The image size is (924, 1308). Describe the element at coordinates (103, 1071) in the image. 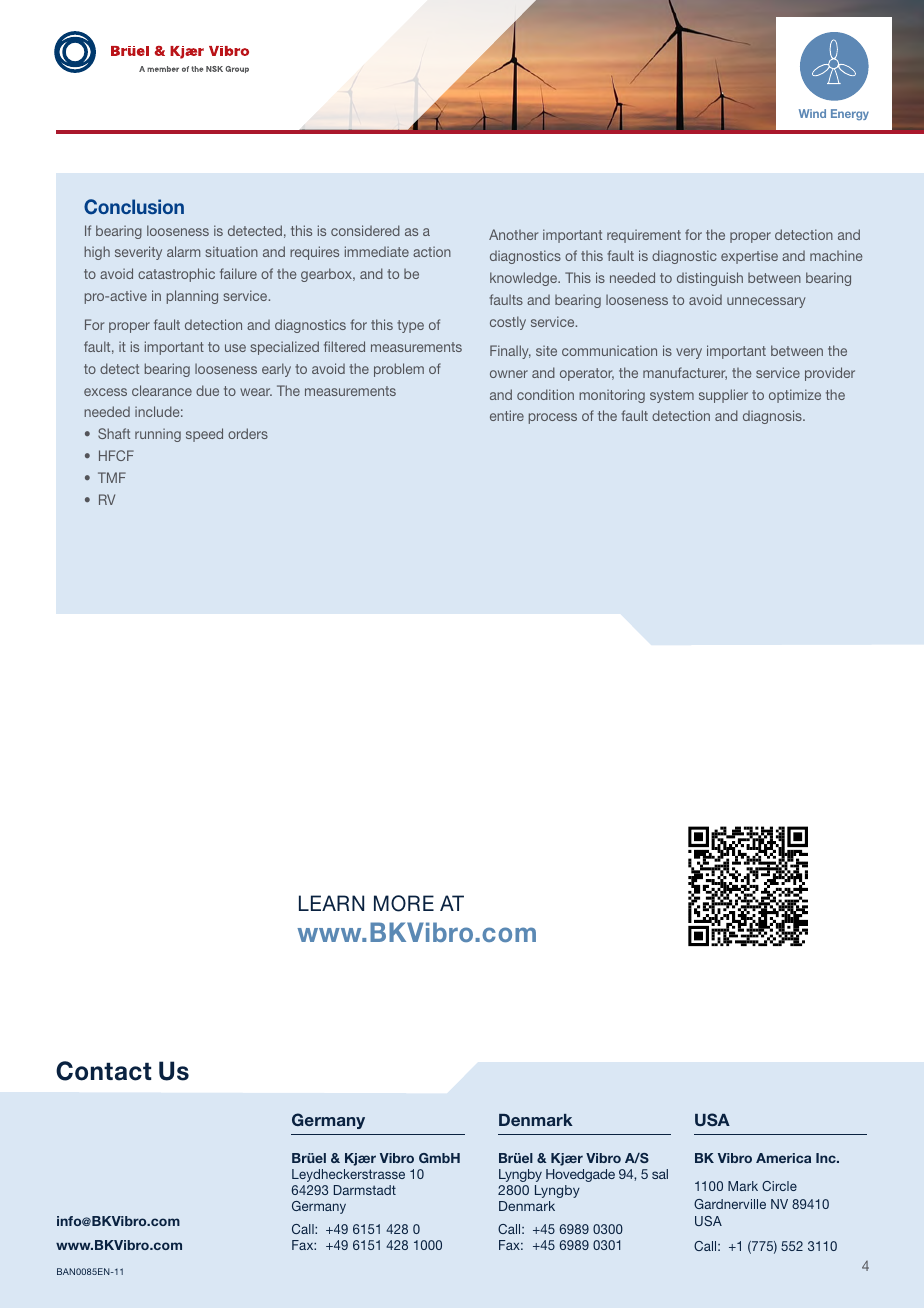

I see `Contact` at that location.
